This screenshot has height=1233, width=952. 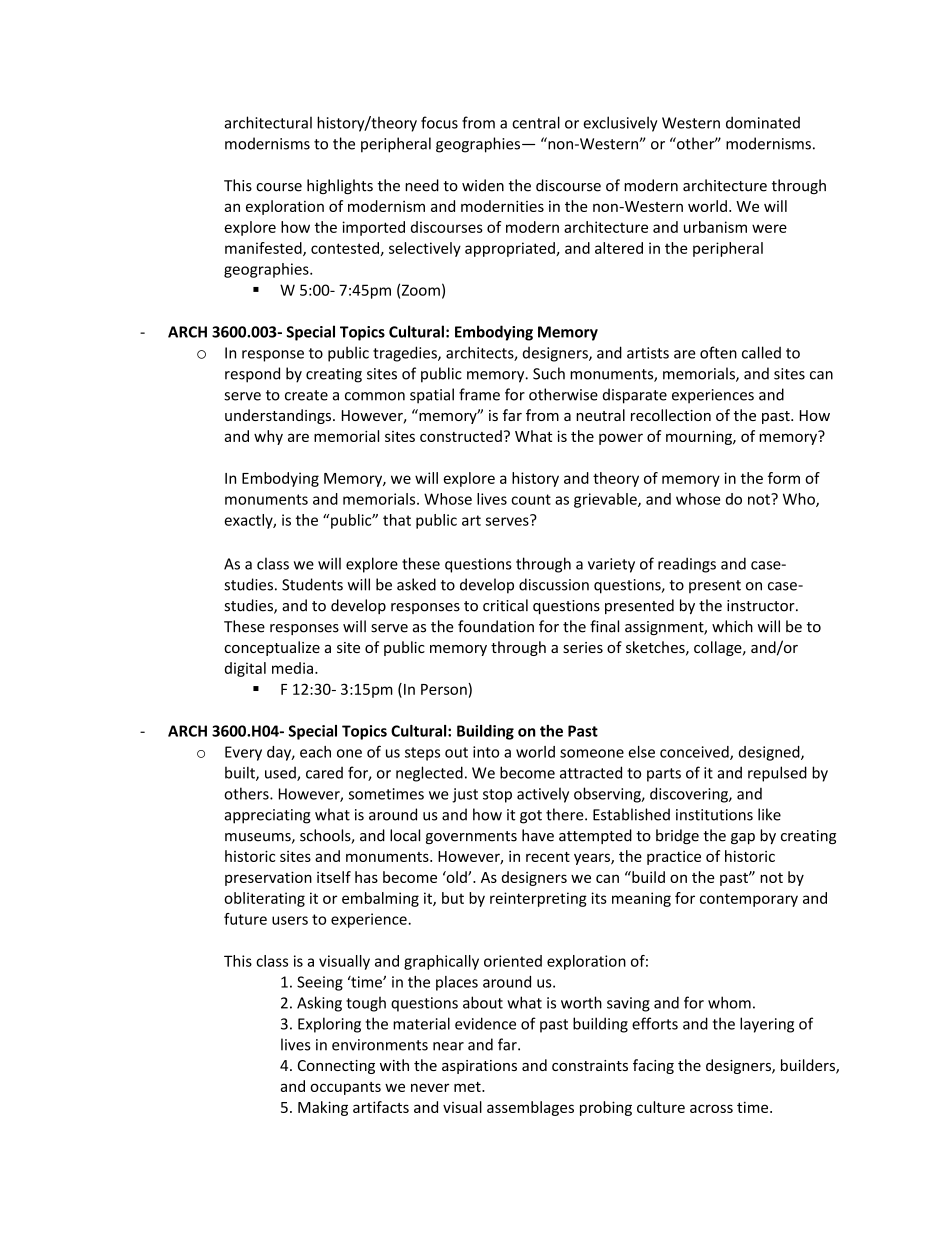 I want to click on Connecting, so click(x=336, y=1067).
